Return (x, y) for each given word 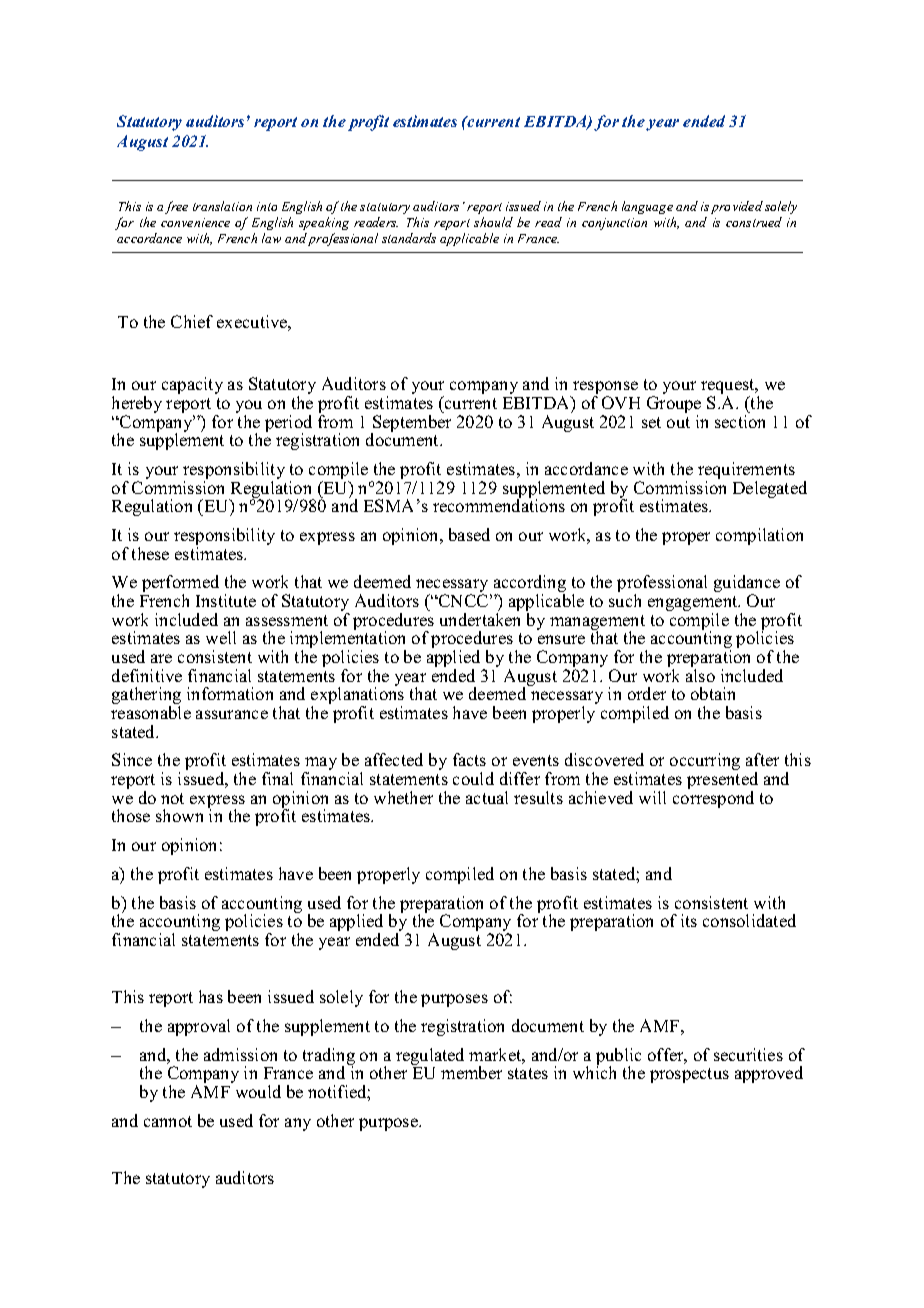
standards (409, 238)
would (258, 1091)
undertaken (480, 619)
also (700, 675)
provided (737, 207)
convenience (195, 222)
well (221, 637)
